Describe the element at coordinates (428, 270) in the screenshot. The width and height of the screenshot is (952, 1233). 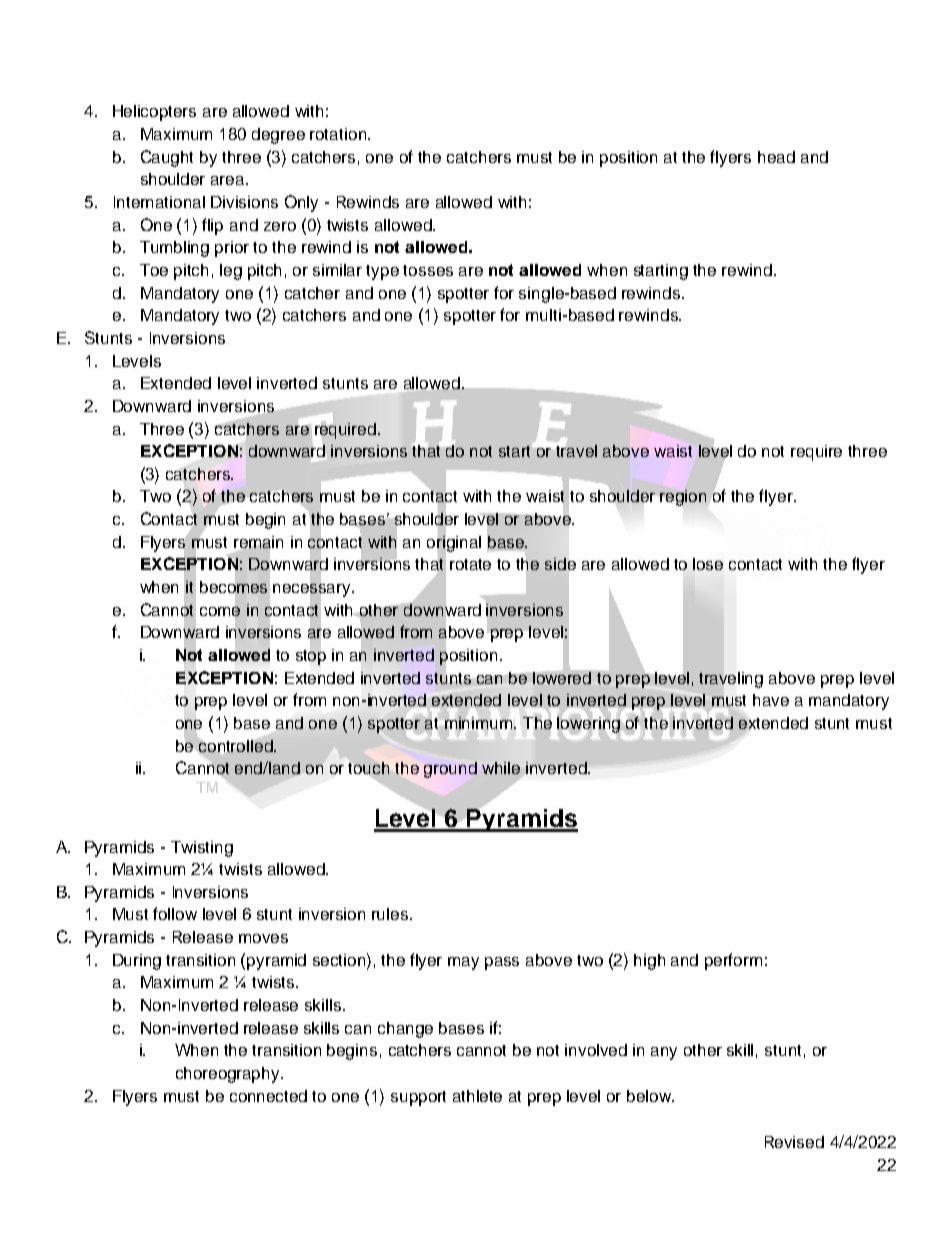
I see `tosses` at that location.
